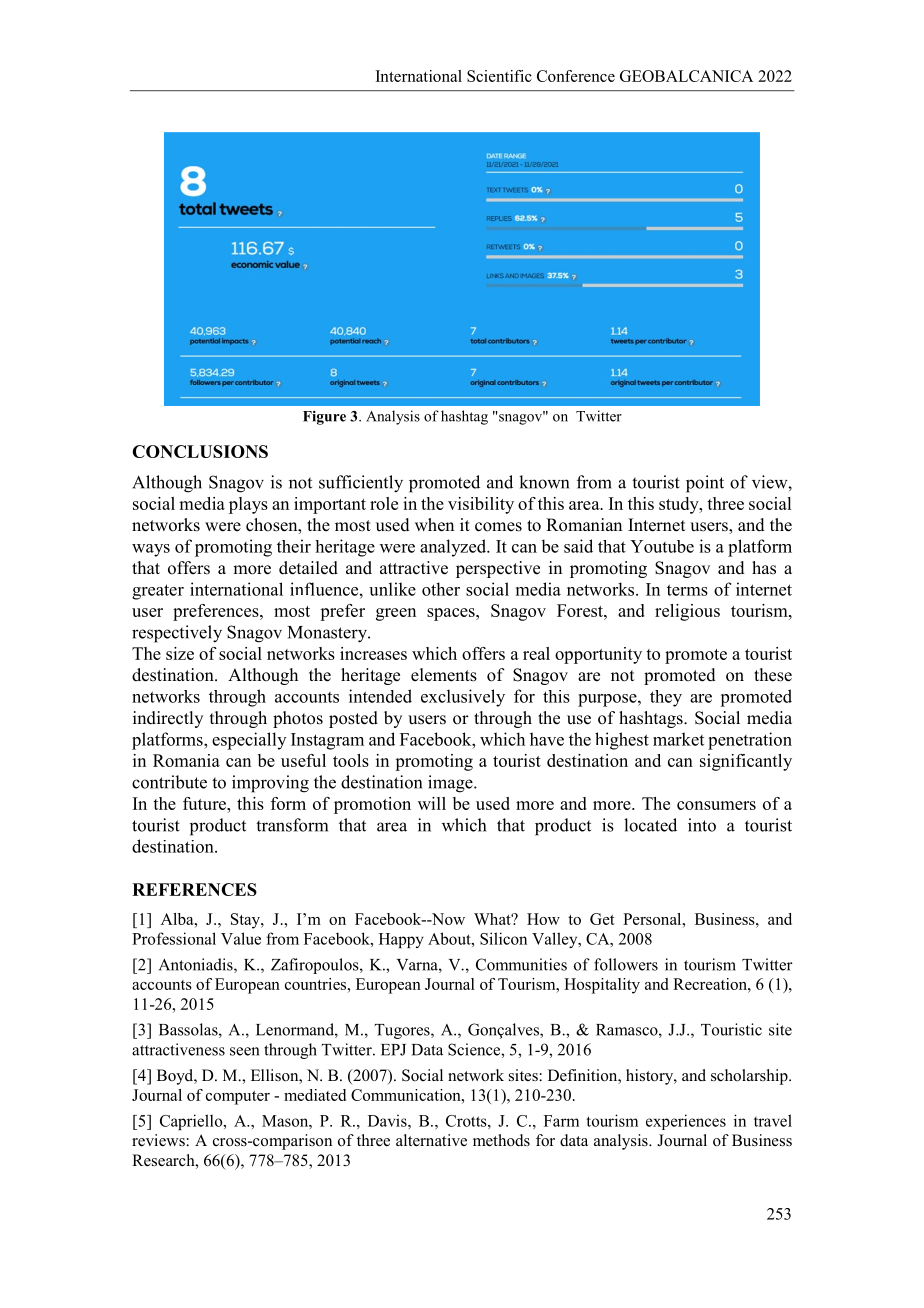 This page has height=1308, width=924. What do you see at coordinates (238, 1098) in the page?
I see `computer` at bounding box center [238, 1098].
